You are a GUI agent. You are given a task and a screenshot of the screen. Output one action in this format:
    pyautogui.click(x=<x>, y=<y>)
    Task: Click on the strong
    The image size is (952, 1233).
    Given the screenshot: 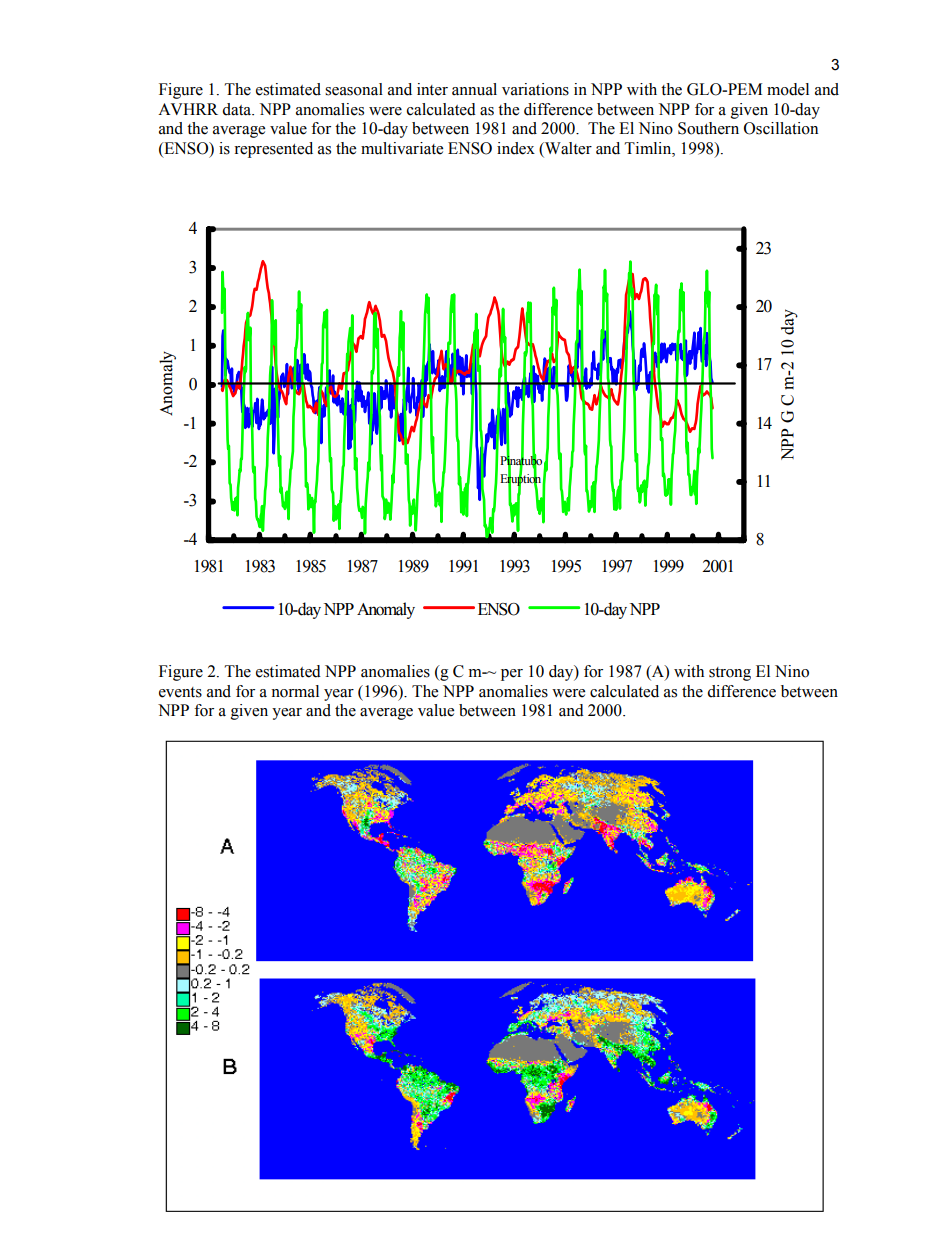 What is the action you would take?
    pyautogui.click(x=730, y=674)
